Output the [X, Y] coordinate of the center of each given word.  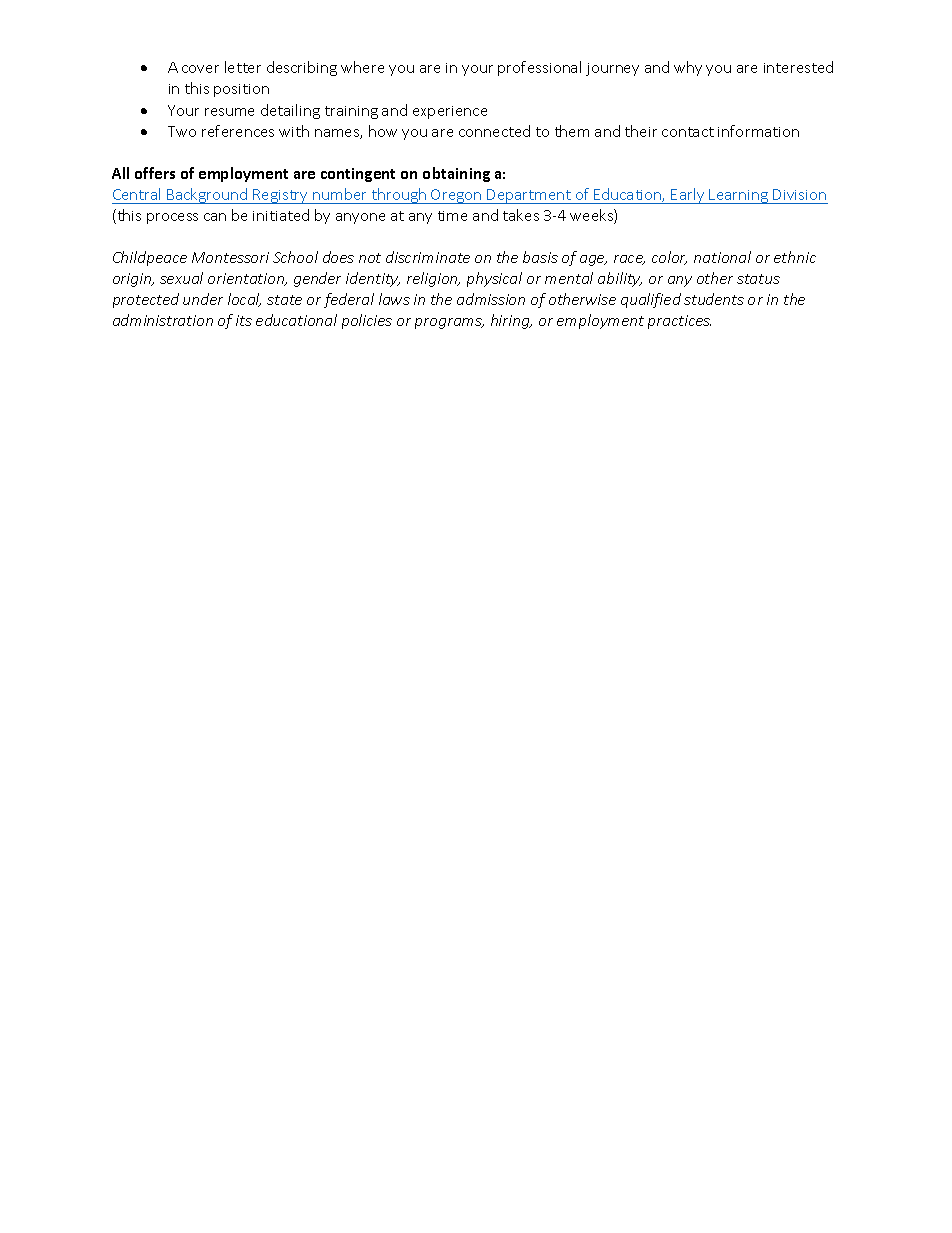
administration [163, 320]
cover [200, 69]
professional [539, 68]
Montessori [230, 257]
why [688, 68]
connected [494, 131]
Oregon [456, 196]
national [722, 257]
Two [182, 131]
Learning [739, 196]
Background [207, 196]
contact [688, 132]
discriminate [428, 257]
